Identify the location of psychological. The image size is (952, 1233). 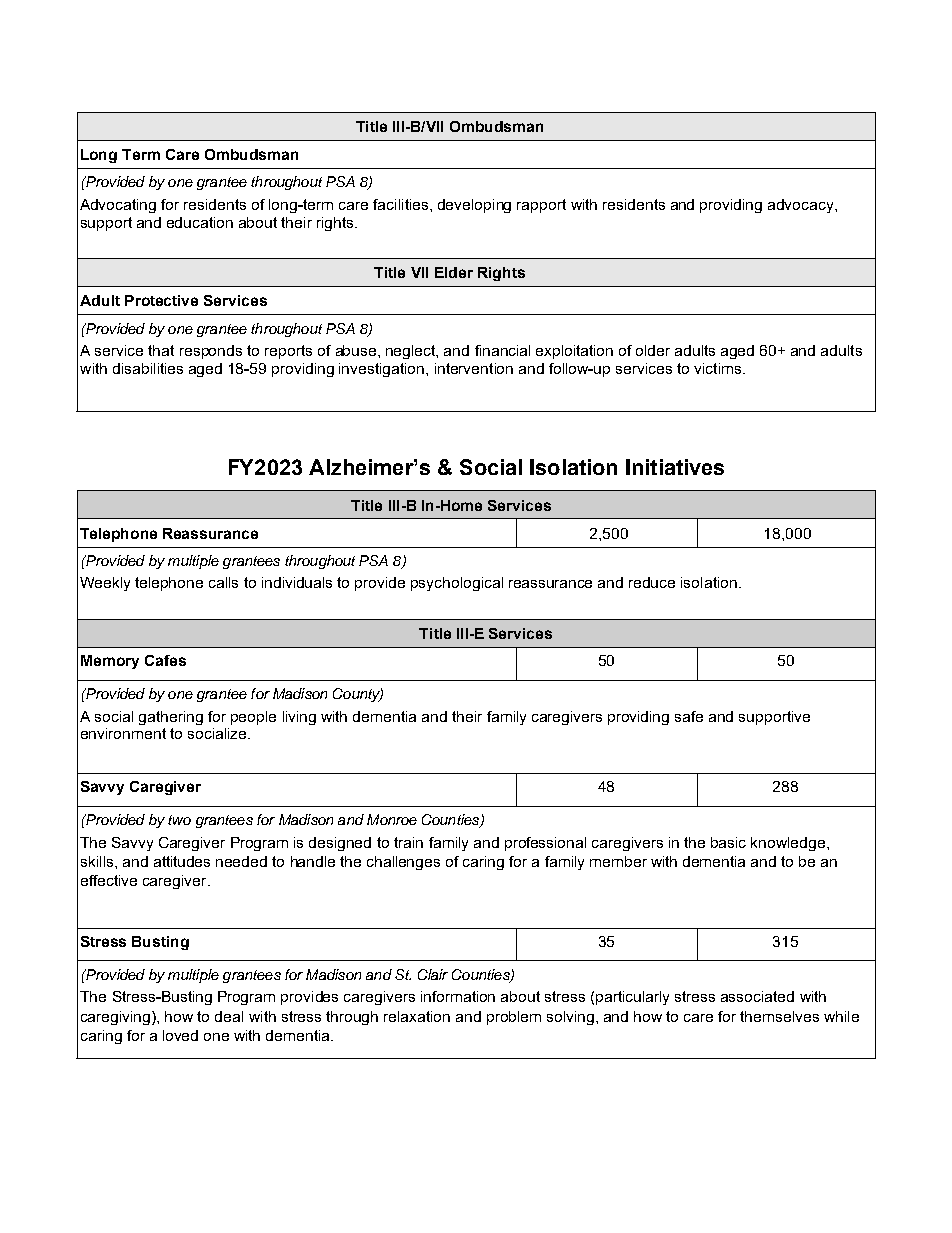
(457, 584).
